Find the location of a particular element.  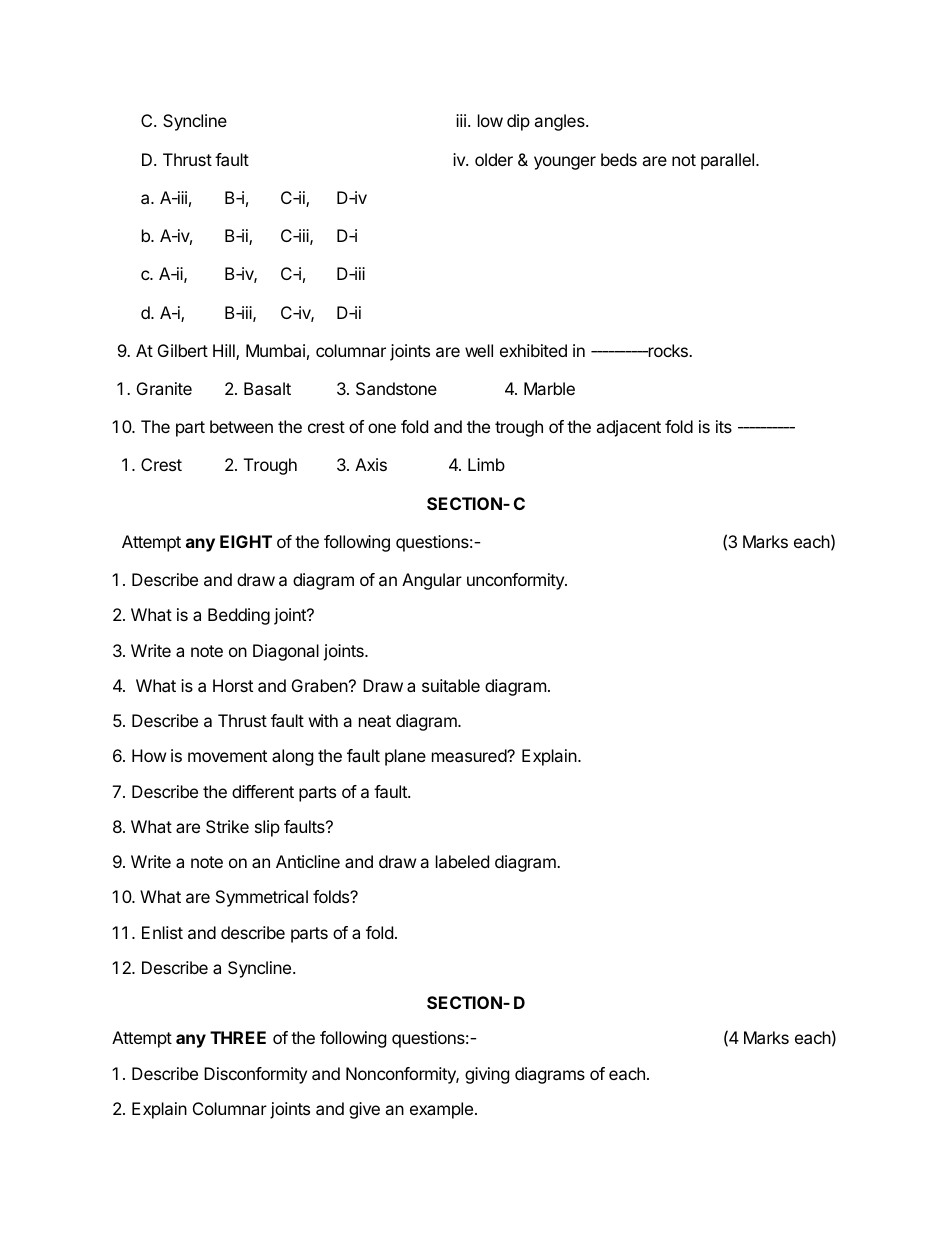

older is located at coordinates (494, 159).
